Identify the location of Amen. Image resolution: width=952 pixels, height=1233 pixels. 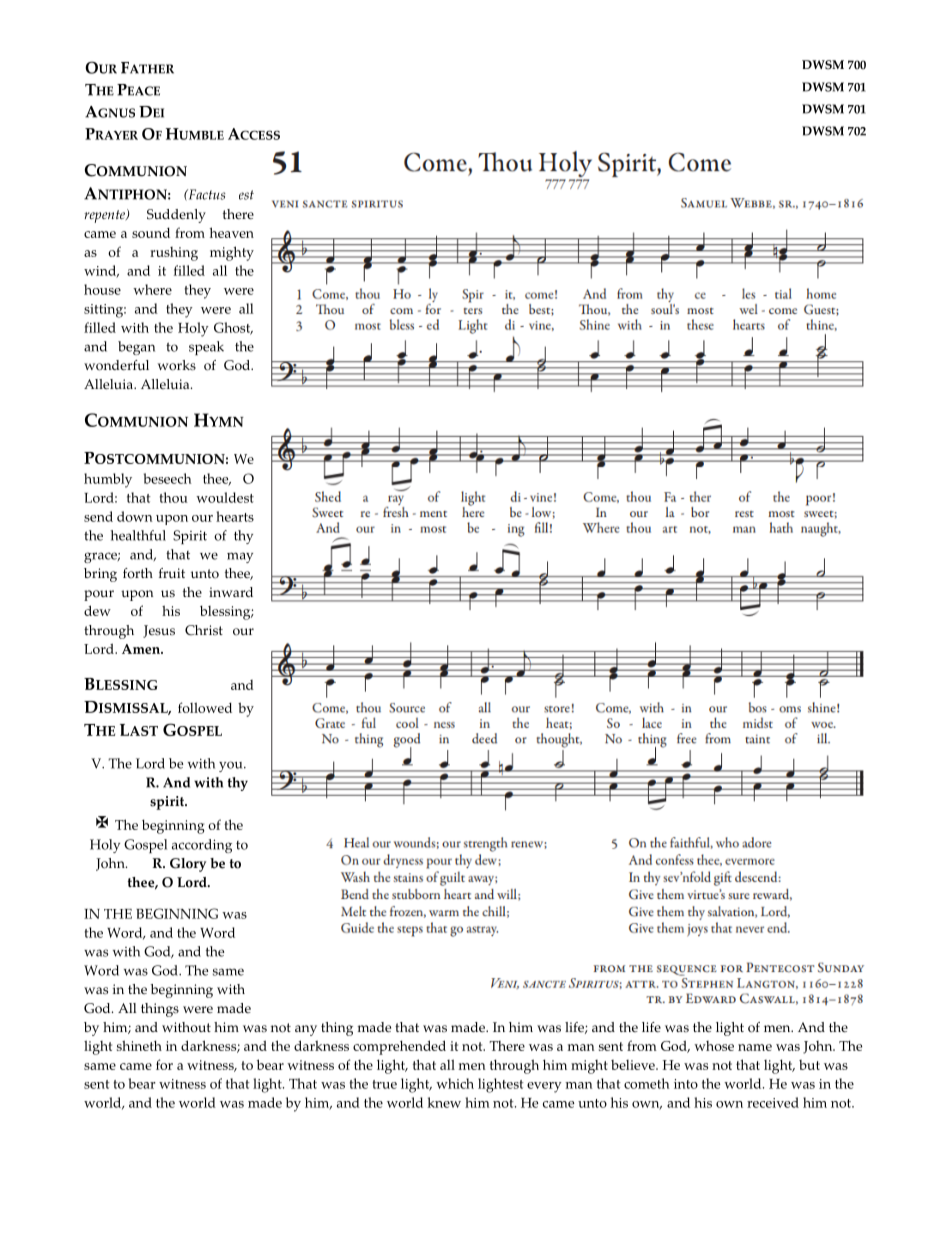
(142, 649).
